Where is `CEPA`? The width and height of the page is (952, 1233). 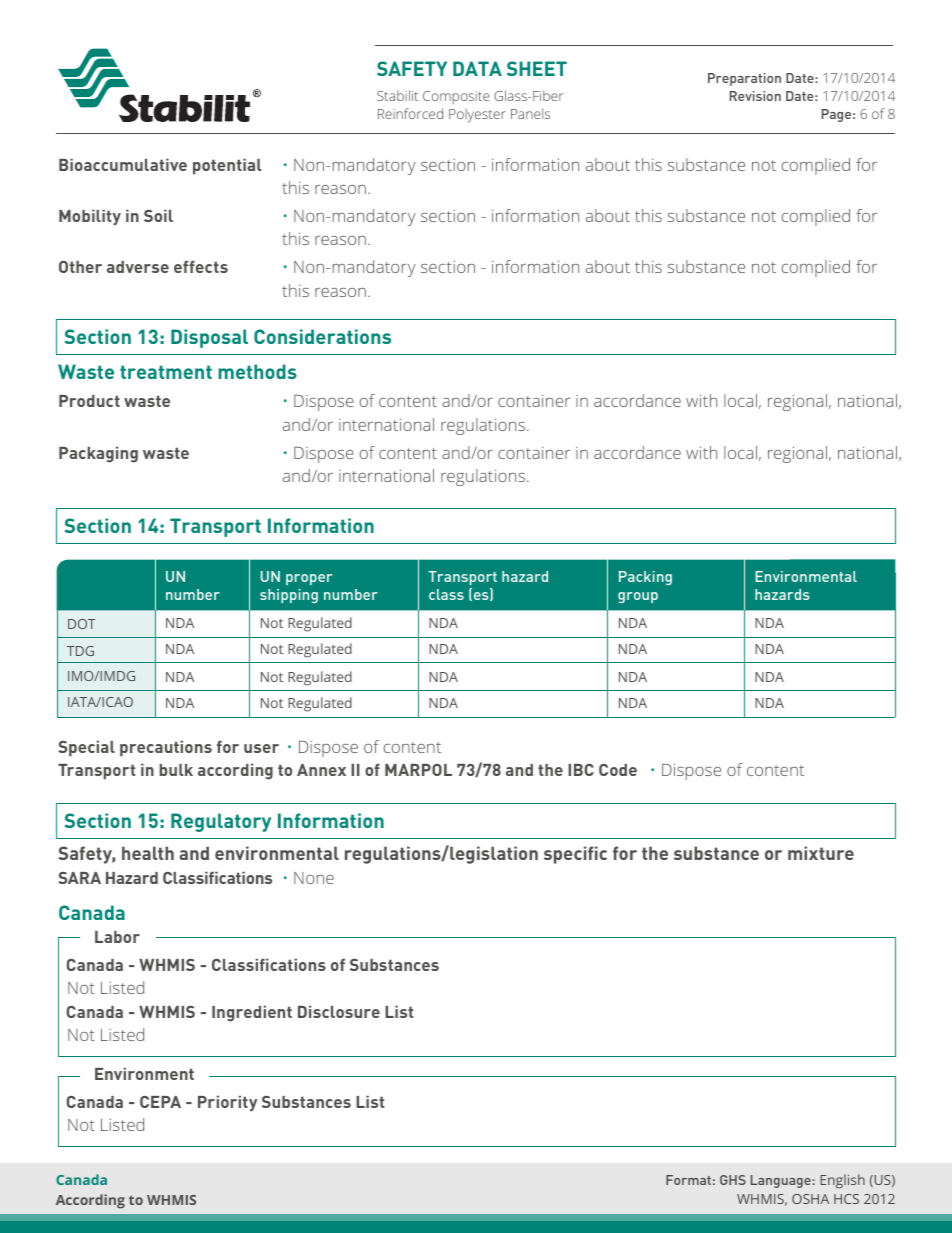
CEPA is located at coordinates (160, 1102).
